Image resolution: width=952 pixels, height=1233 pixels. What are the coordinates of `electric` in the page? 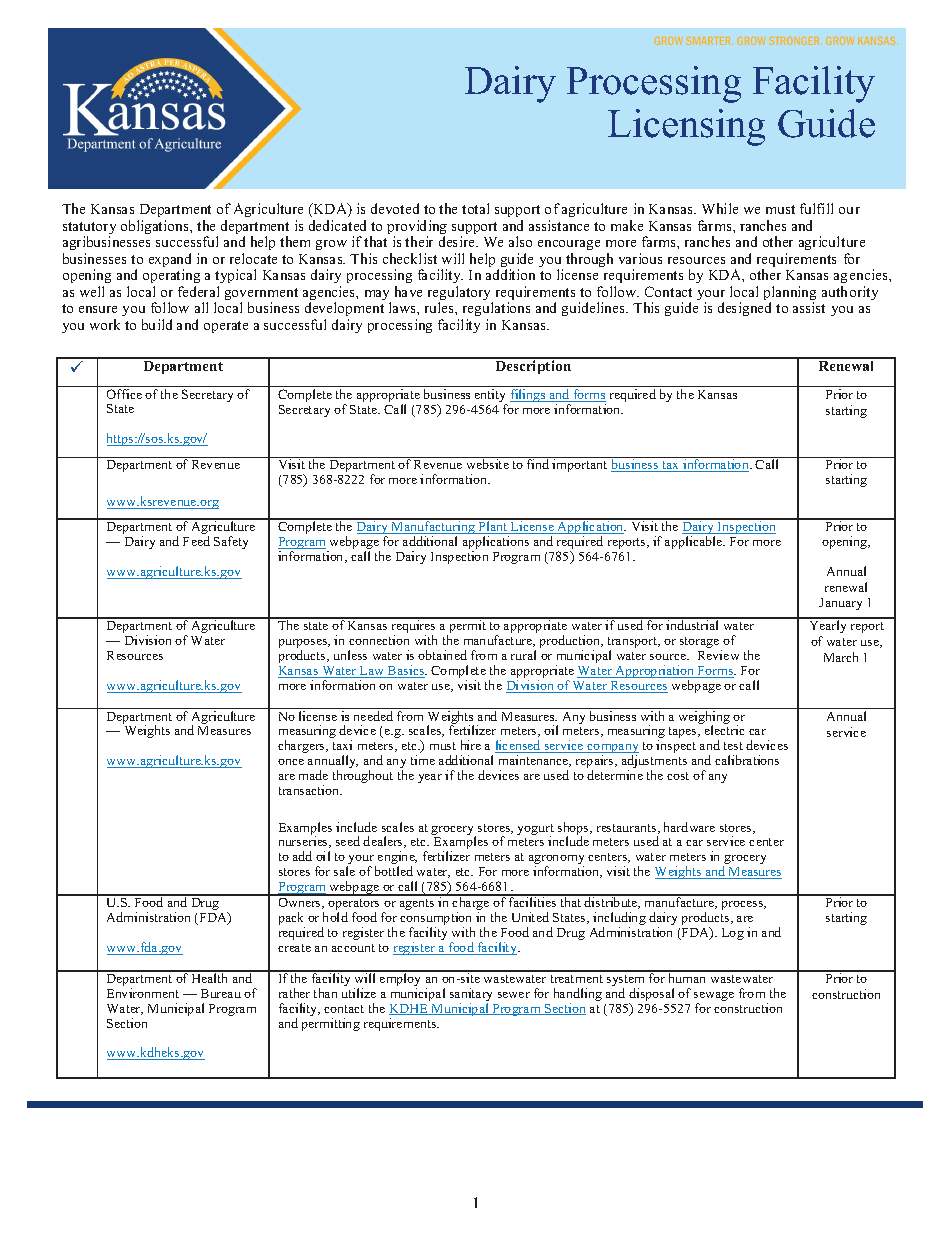 It's located at (724, 730).
